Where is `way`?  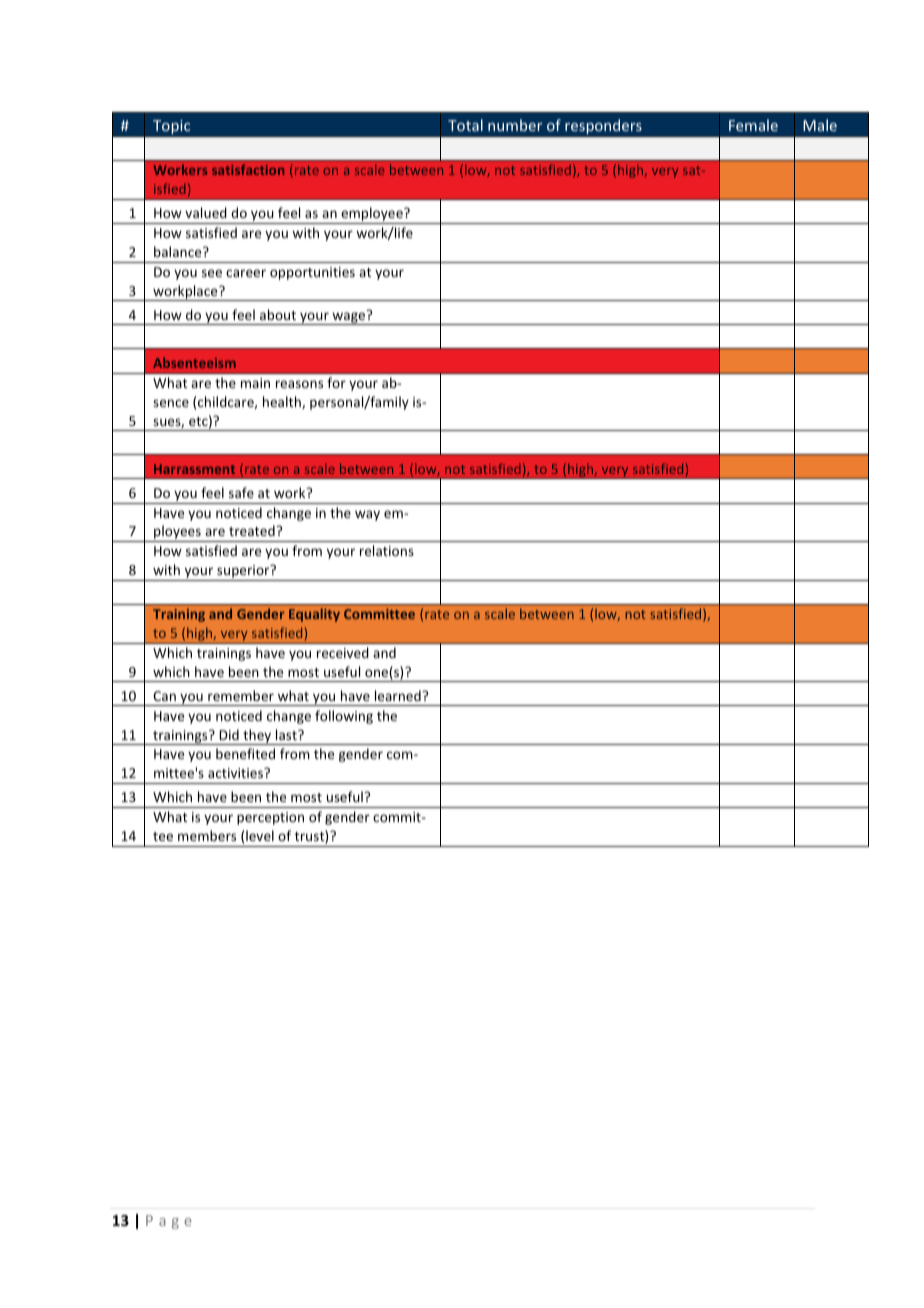 way is located at coordinates (367, 515).
